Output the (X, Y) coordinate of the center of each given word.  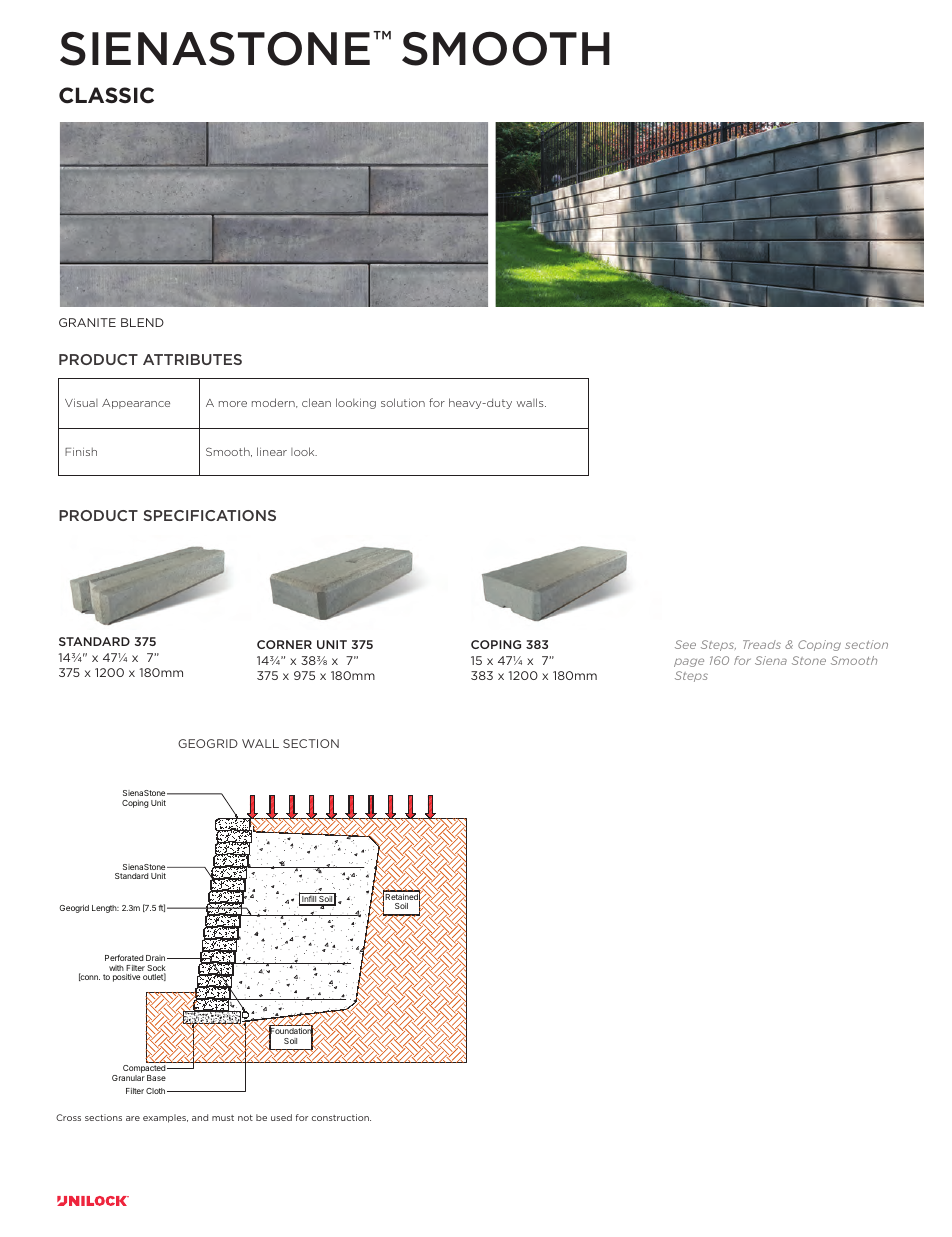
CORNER (284, 644)
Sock (156, 969)
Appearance (136, 404)
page (689, 662)
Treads (762, 644)
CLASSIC (106, 95)
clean (316, 402)
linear (272, 451)
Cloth (157, 1091)
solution (403, 402)
